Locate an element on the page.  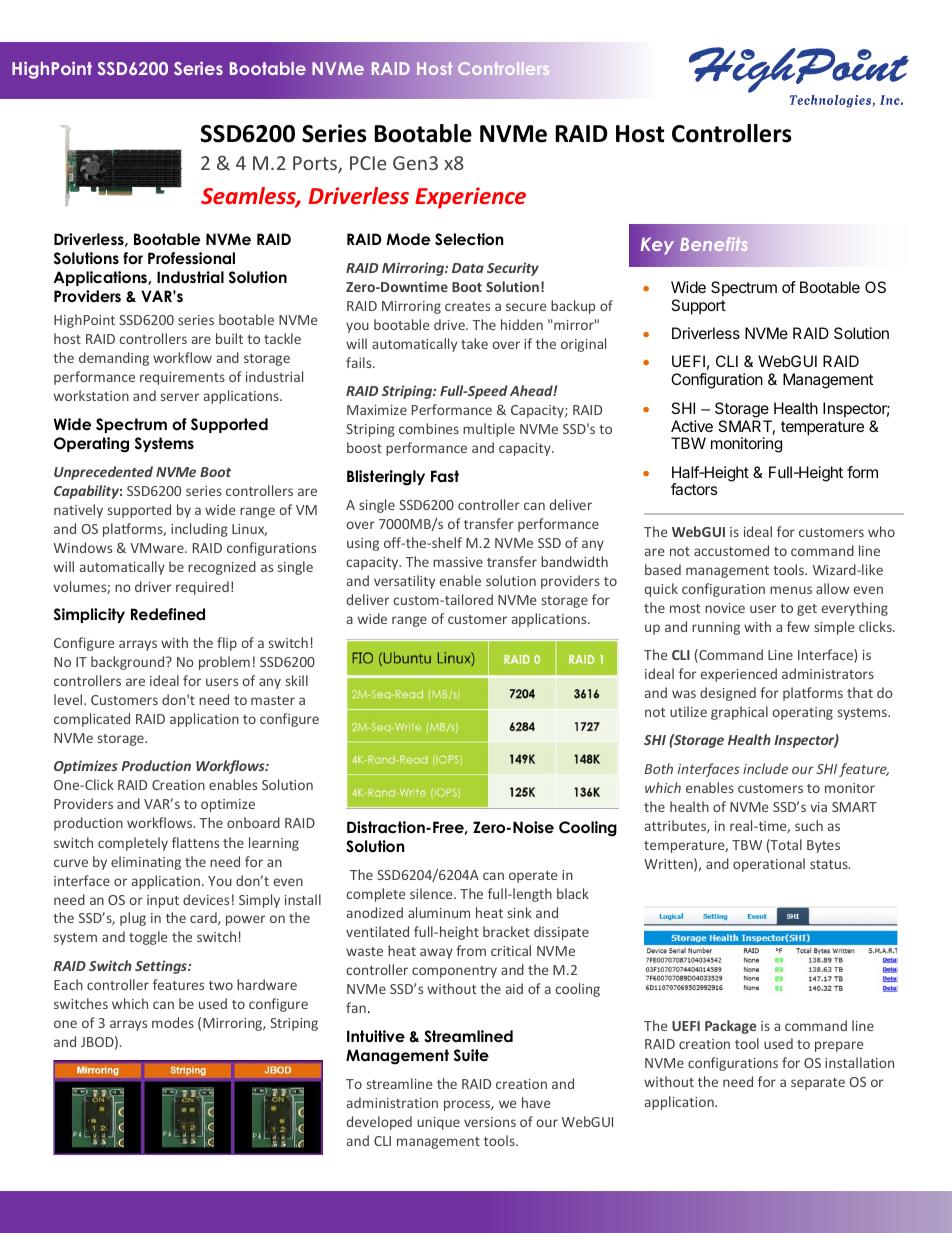
Selection is located at coordinates (469, 239).
